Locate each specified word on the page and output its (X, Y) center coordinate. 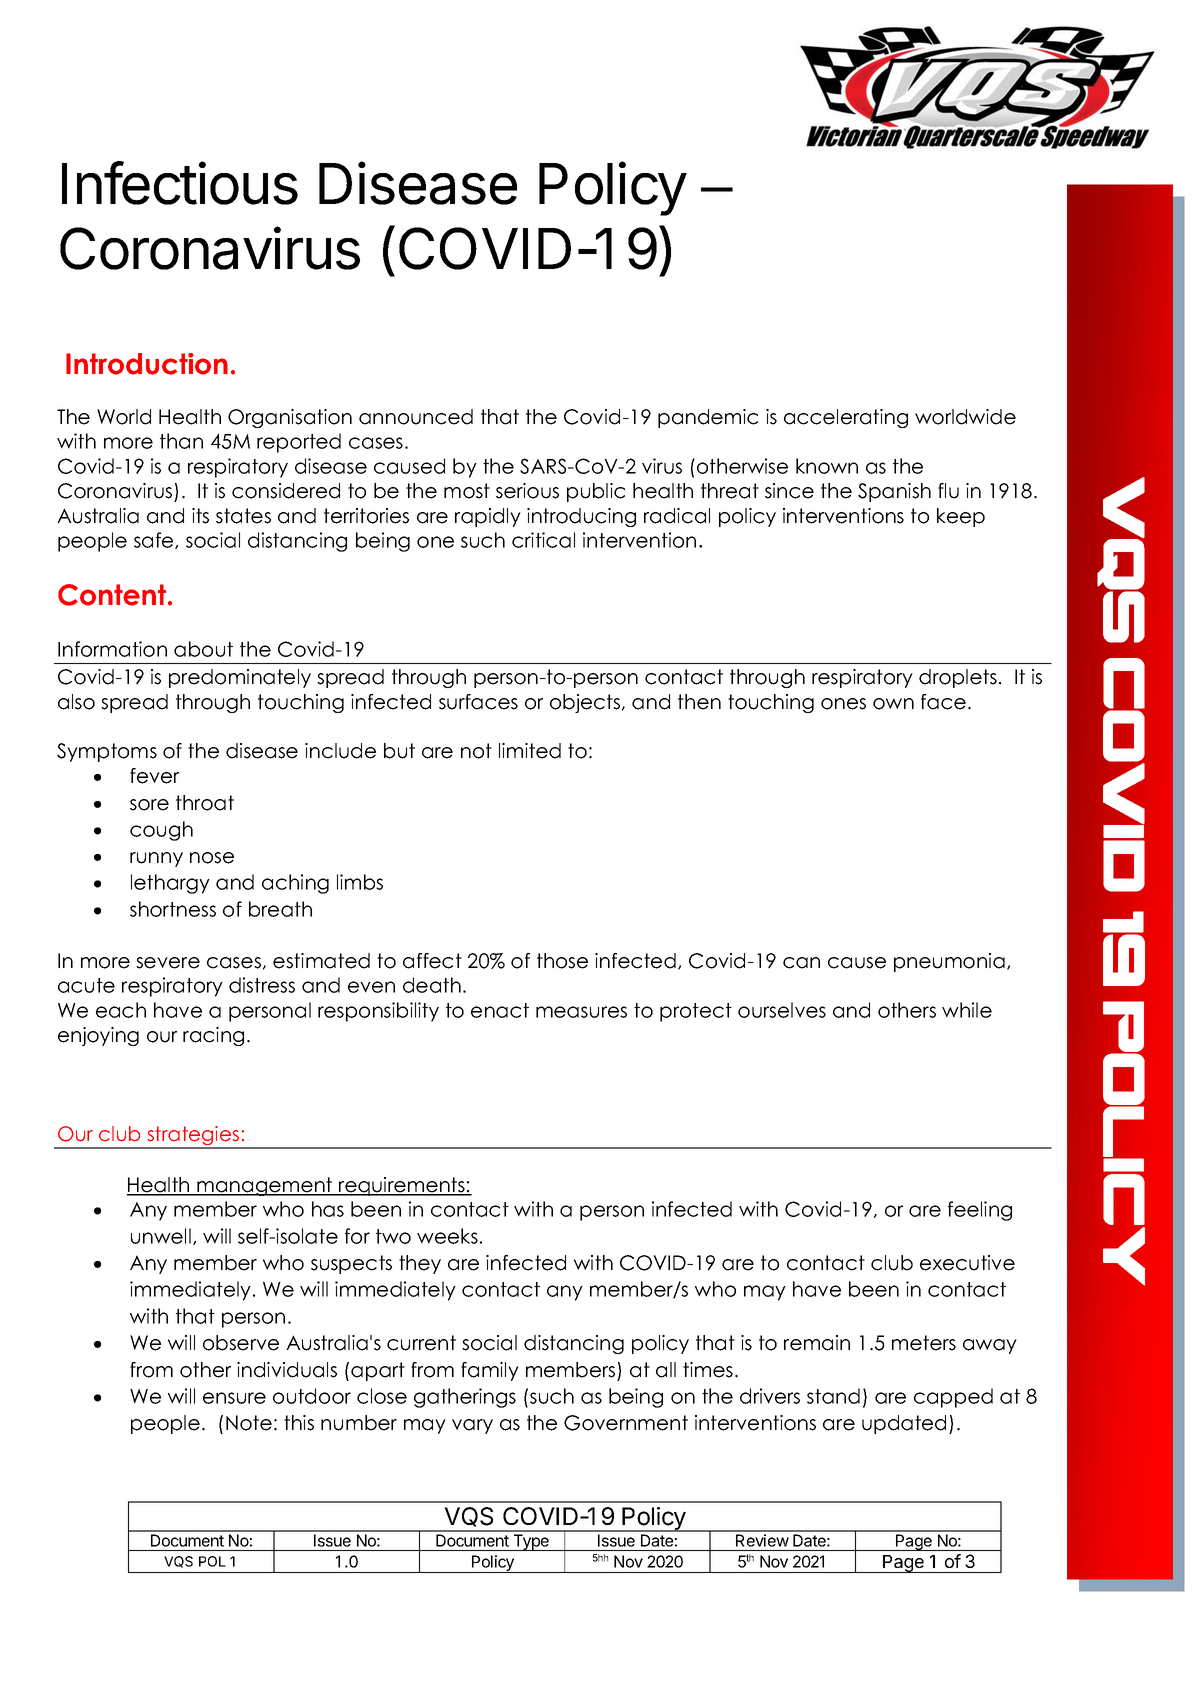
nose (212, 858)
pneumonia (949, 962)
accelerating (846, 418)
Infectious (180, 183)
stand (833, 1396)
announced (416, 417)
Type (531, 1542)
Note (249, 1423)
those (562, 961)
